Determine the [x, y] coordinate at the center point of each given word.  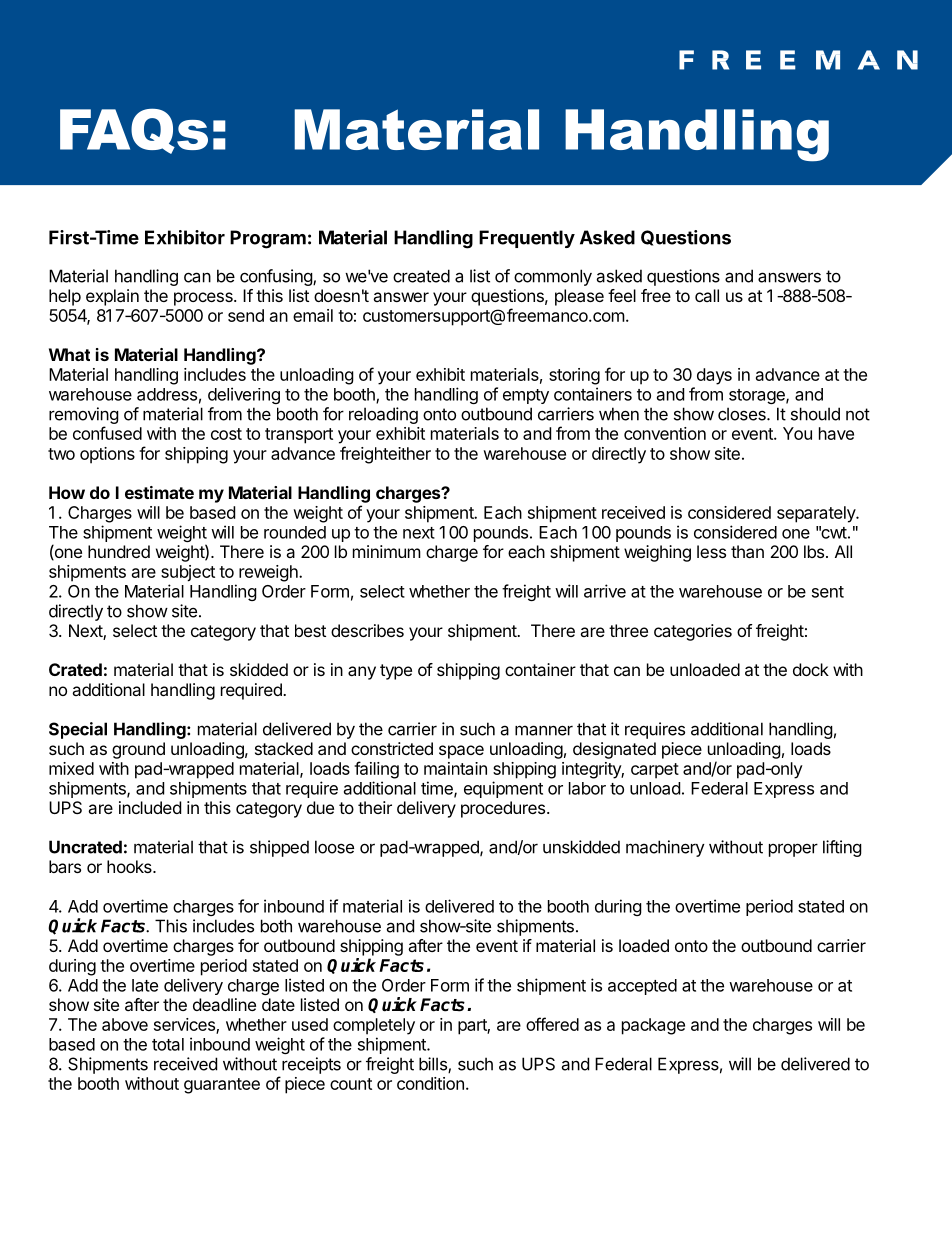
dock [811, 669]
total [168, 1044]
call [707, 295]
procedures [504, 809]
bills [434, 1065]
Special [78, 730]
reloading [383, 415]
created [421, 276]
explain [112, 297]
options [107, 455]
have [836, 433]
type [396, 672]
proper [793, 850]
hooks [130, 866]
